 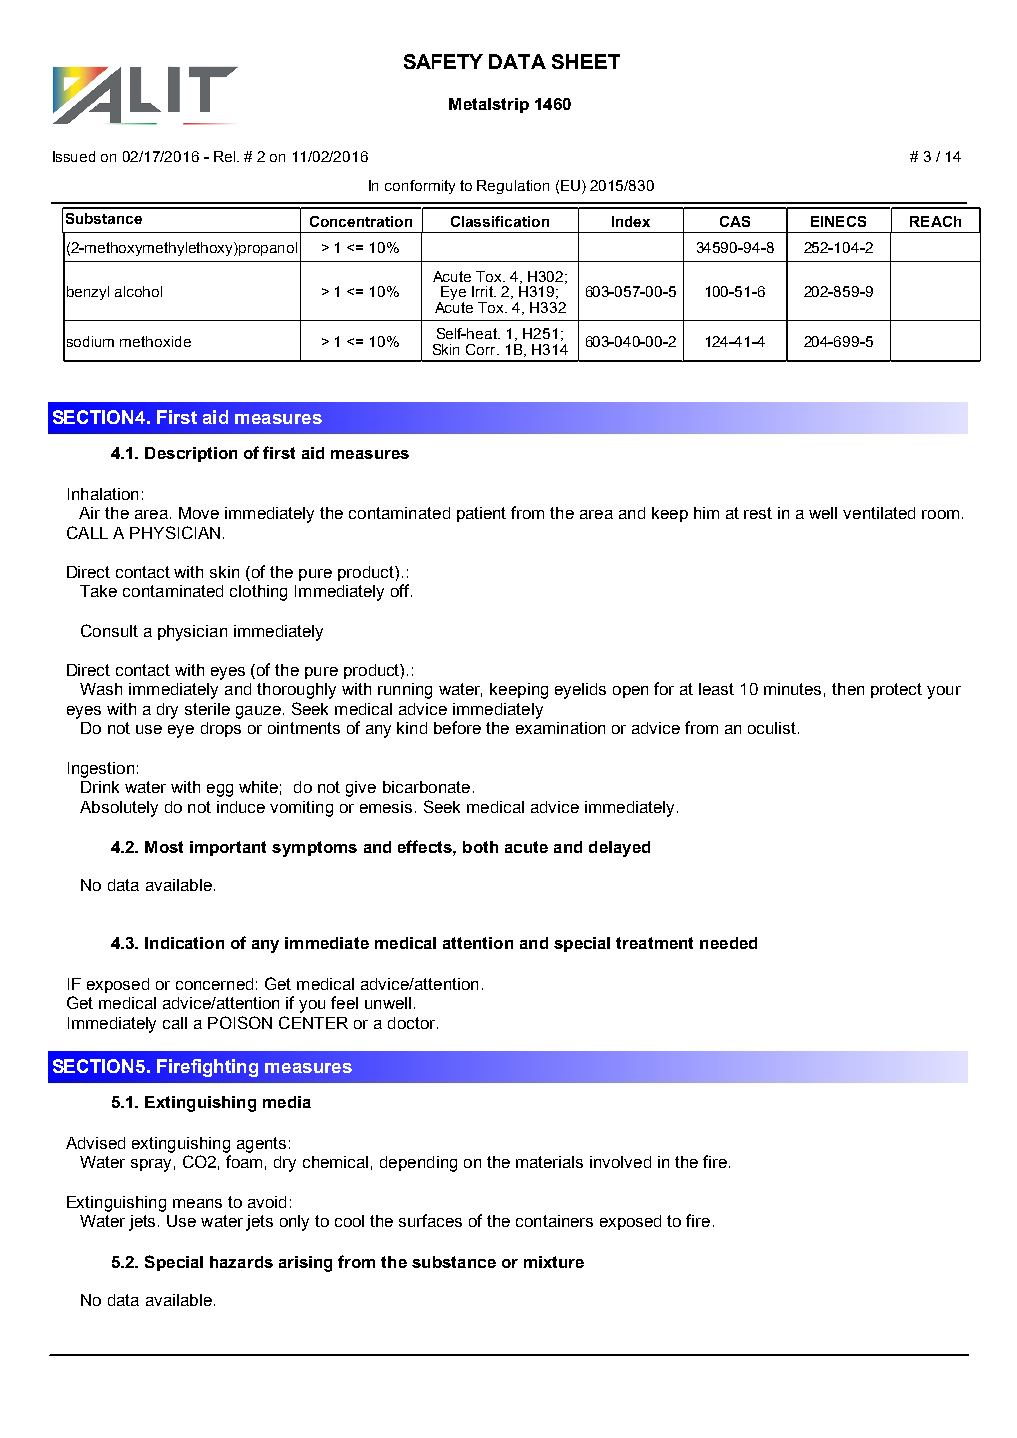 I want to click on ventilated, so click(x=879, y=513).
